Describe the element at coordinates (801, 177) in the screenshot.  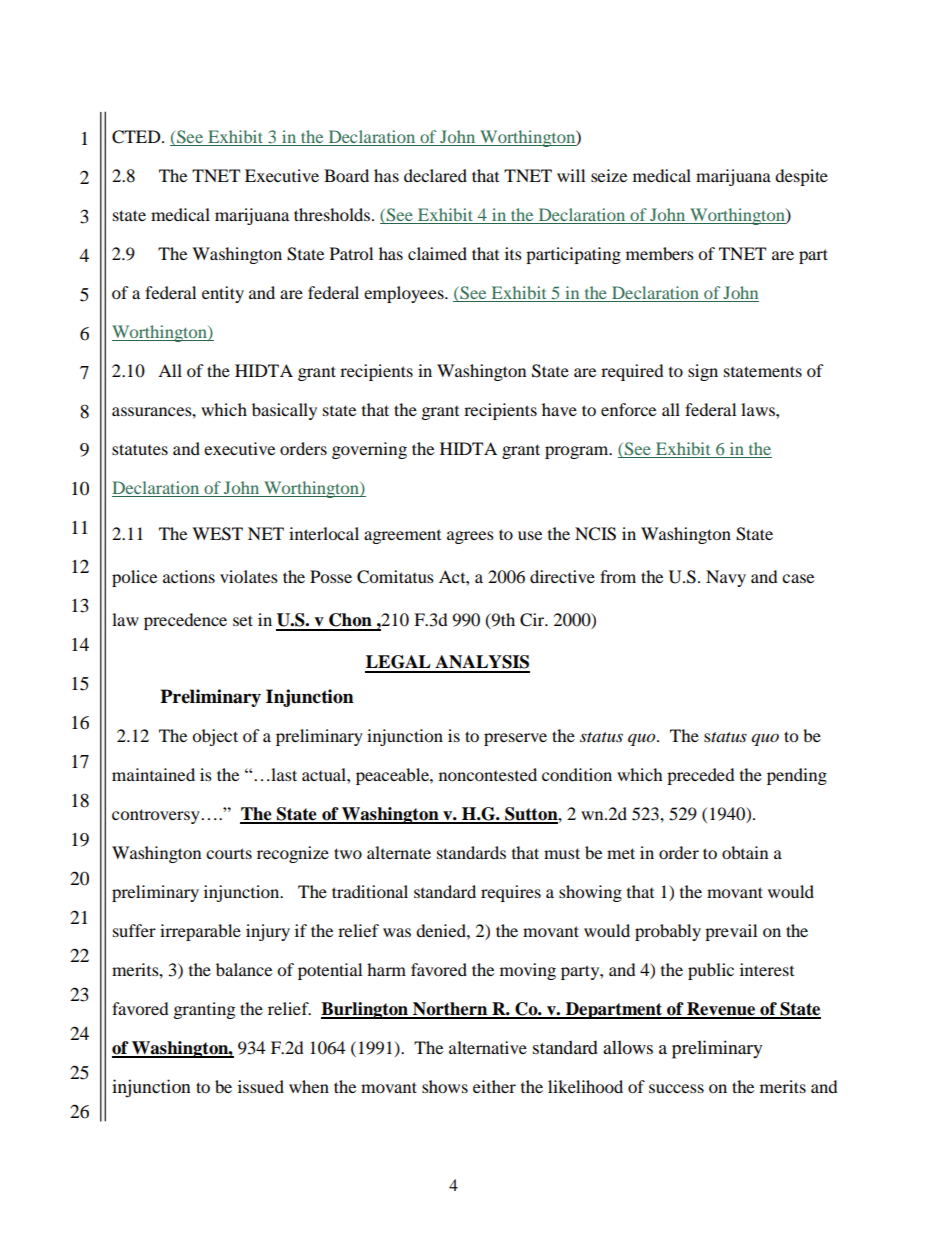
I see `despite` at that location.
